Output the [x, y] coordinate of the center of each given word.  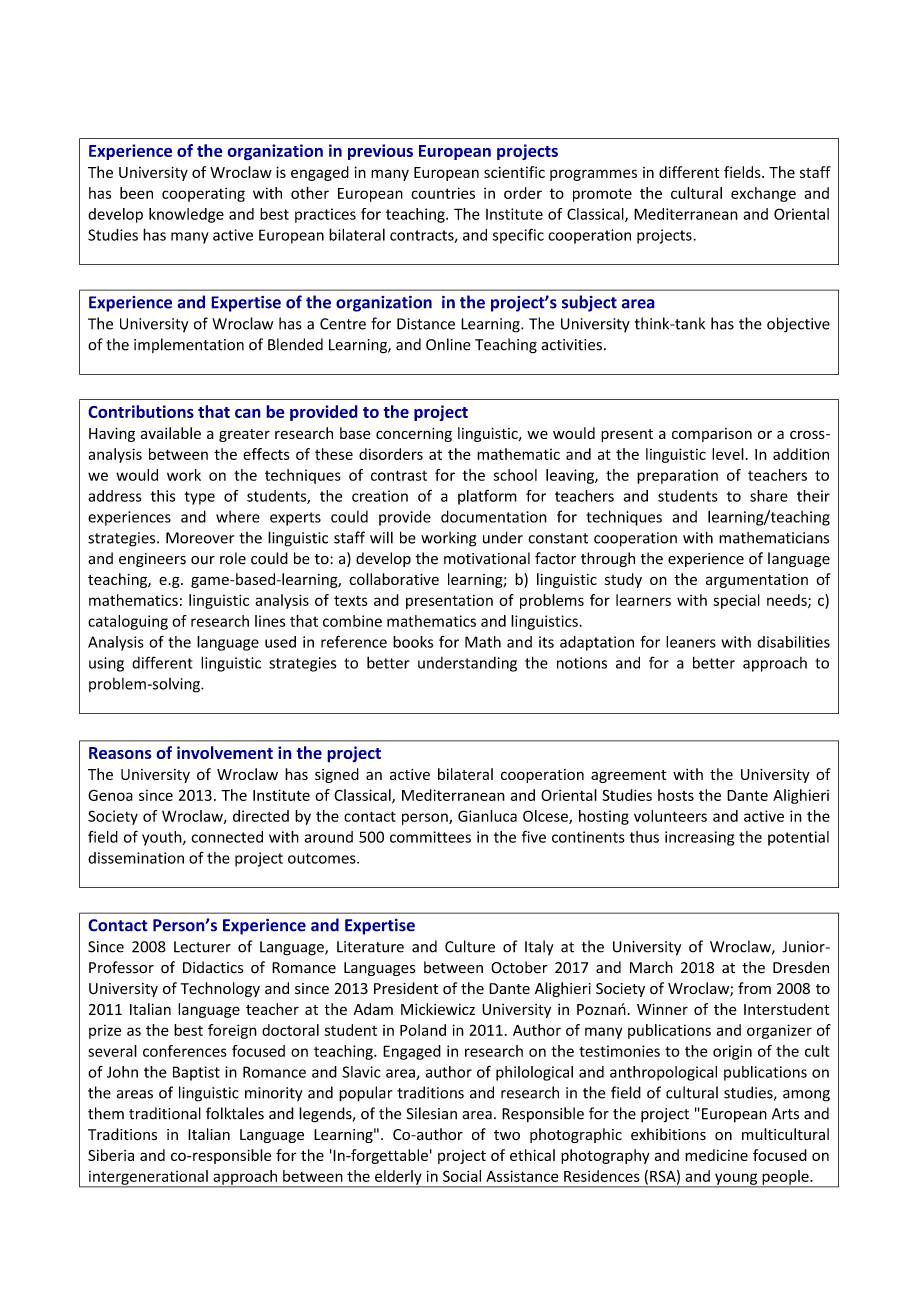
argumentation [757, 581]
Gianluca [487, 816]
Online [448, 344]
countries [443, 193]
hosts [676, 795]
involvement [225, 752]
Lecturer [202, 947]
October [519, 967]
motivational [487, 558]
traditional [165, 1113]
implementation [189, 345]
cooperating [203, 194]
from [754, 988]
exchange [763, 194]
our [203, 560]
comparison [712, 435]
